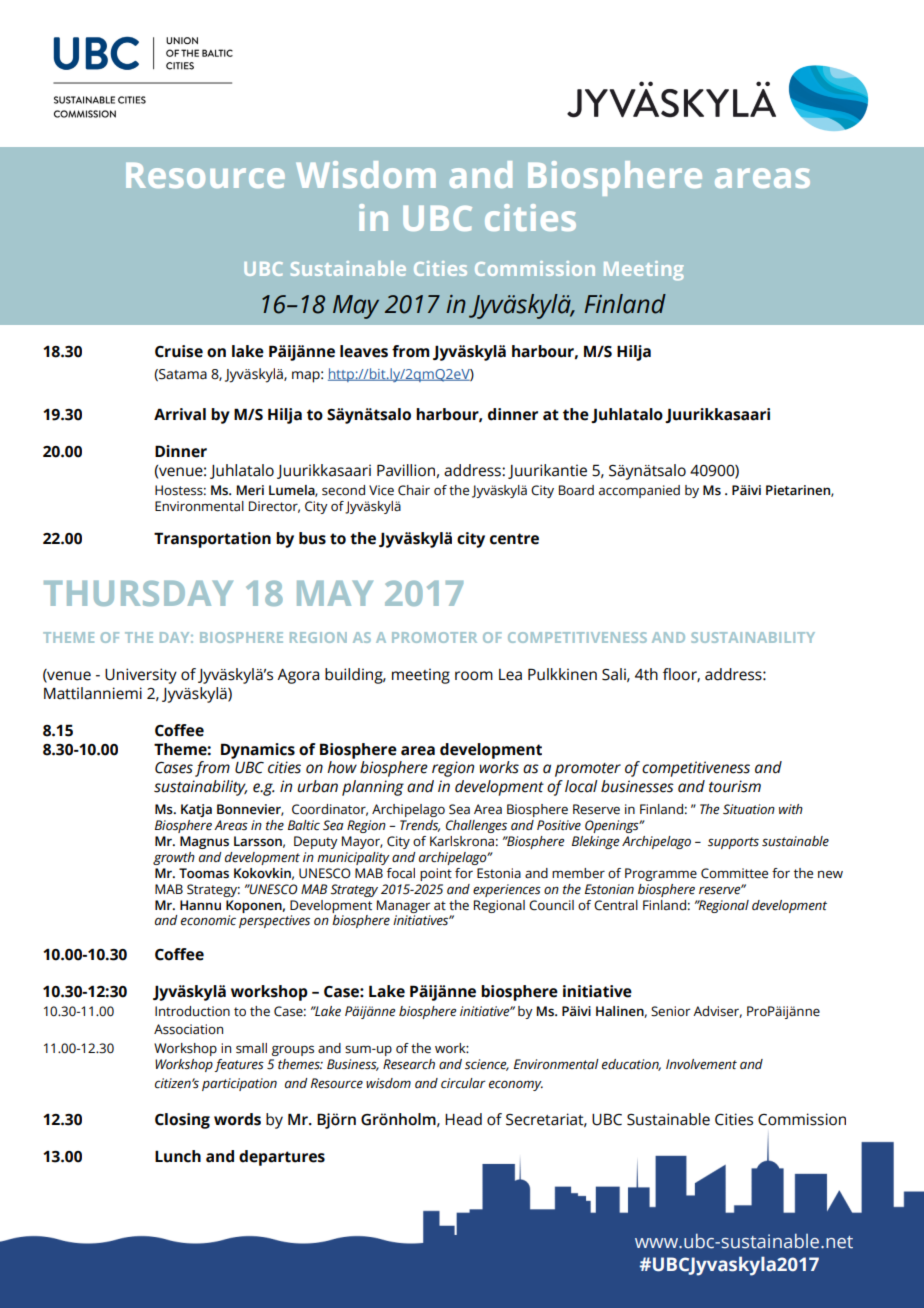  I want to click on Cruise, so click(179, 351).
